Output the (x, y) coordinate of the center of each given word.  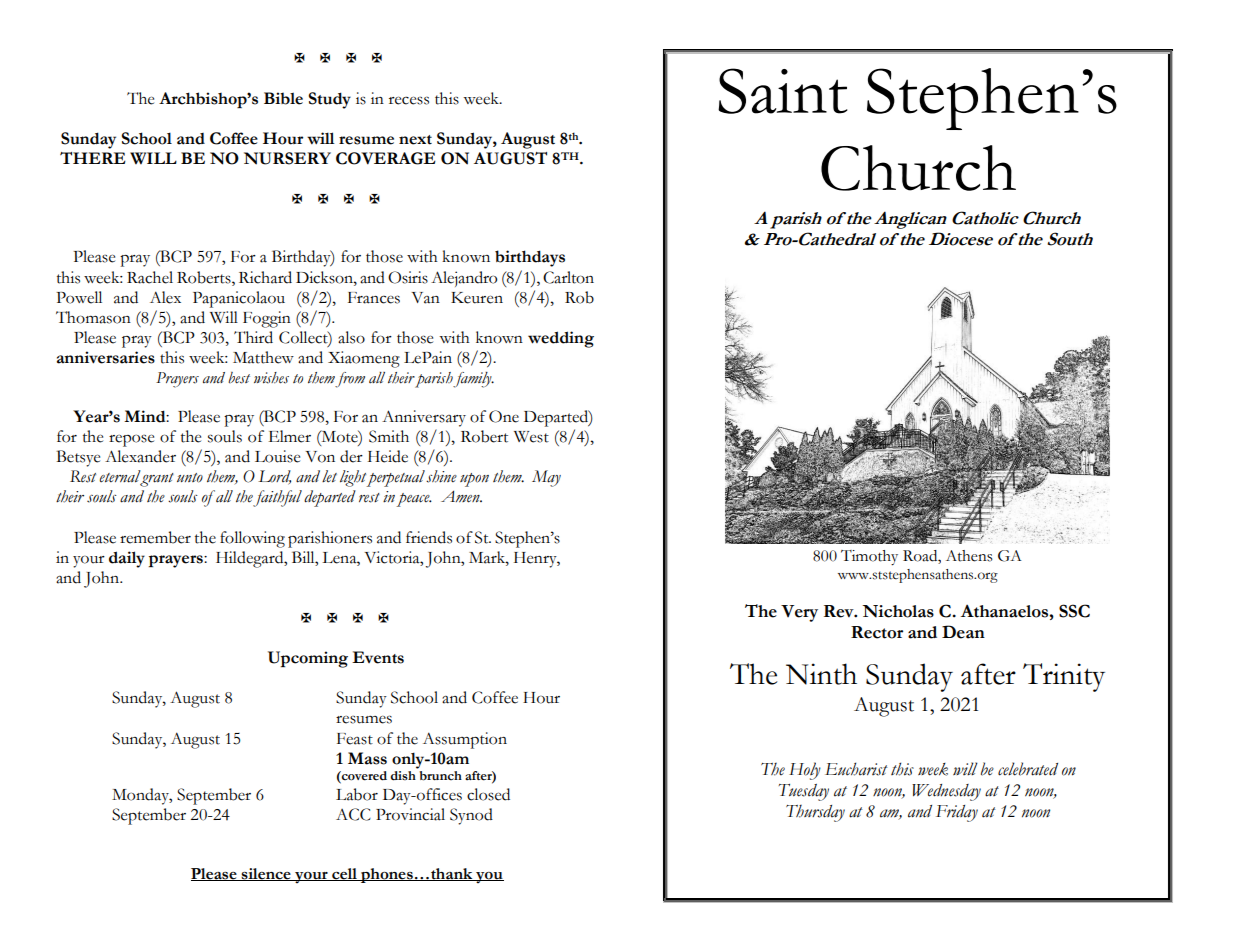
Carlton (568, 277)
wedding (561, 339)
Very (799, 613)
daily (127, 559)
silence (266, 874)
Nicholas (898, 611)
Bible (283, 98)
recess (409, 100)
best (239, 378)
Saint (783, 91)
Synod (471, 816)
